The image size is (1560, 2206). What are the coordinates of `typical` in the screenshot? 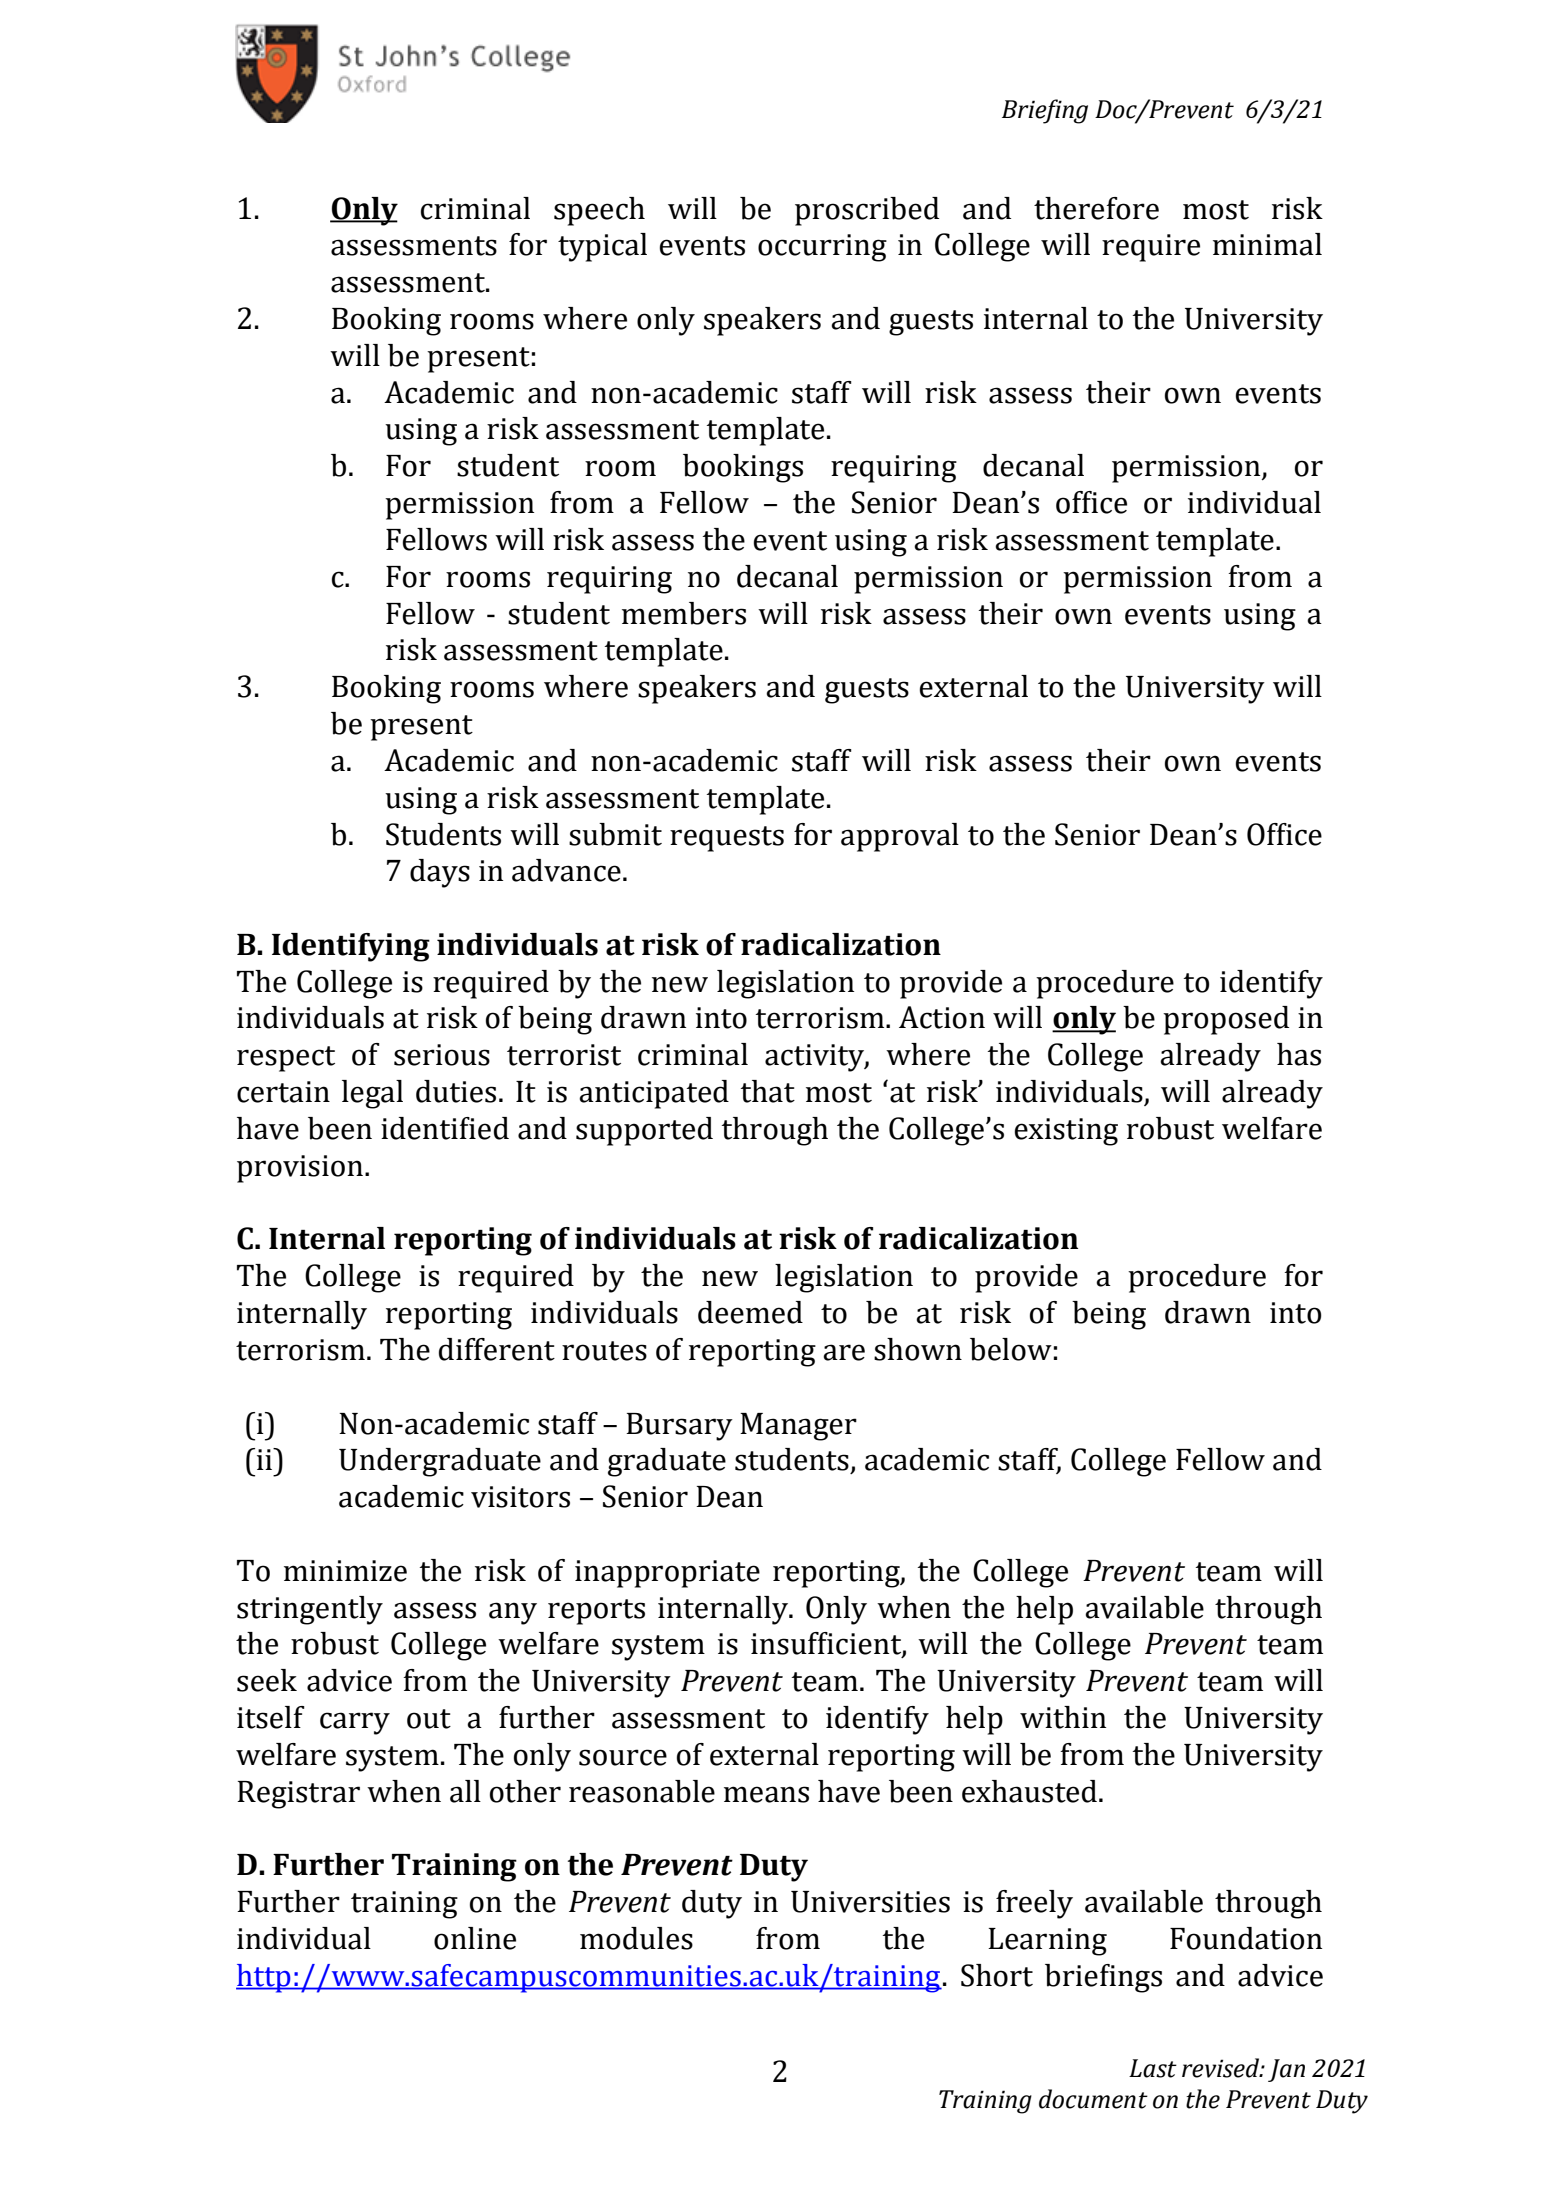 It's located at (602, 247).
